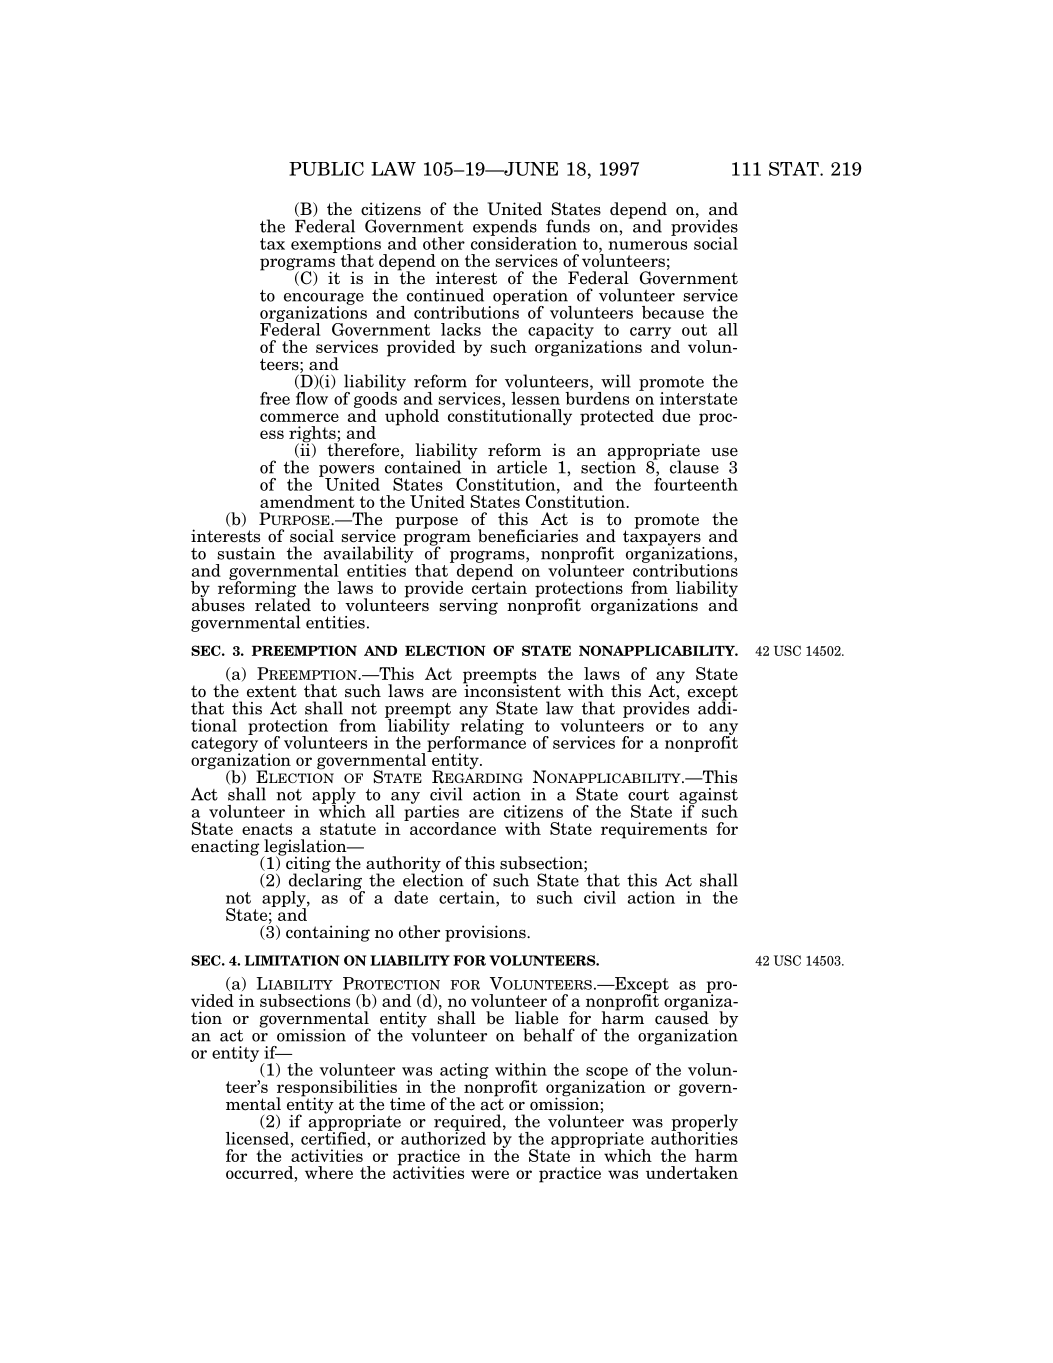 The height and width of the screenshot is (1363, 1053). I want to click on citing, so click(307, 864).
